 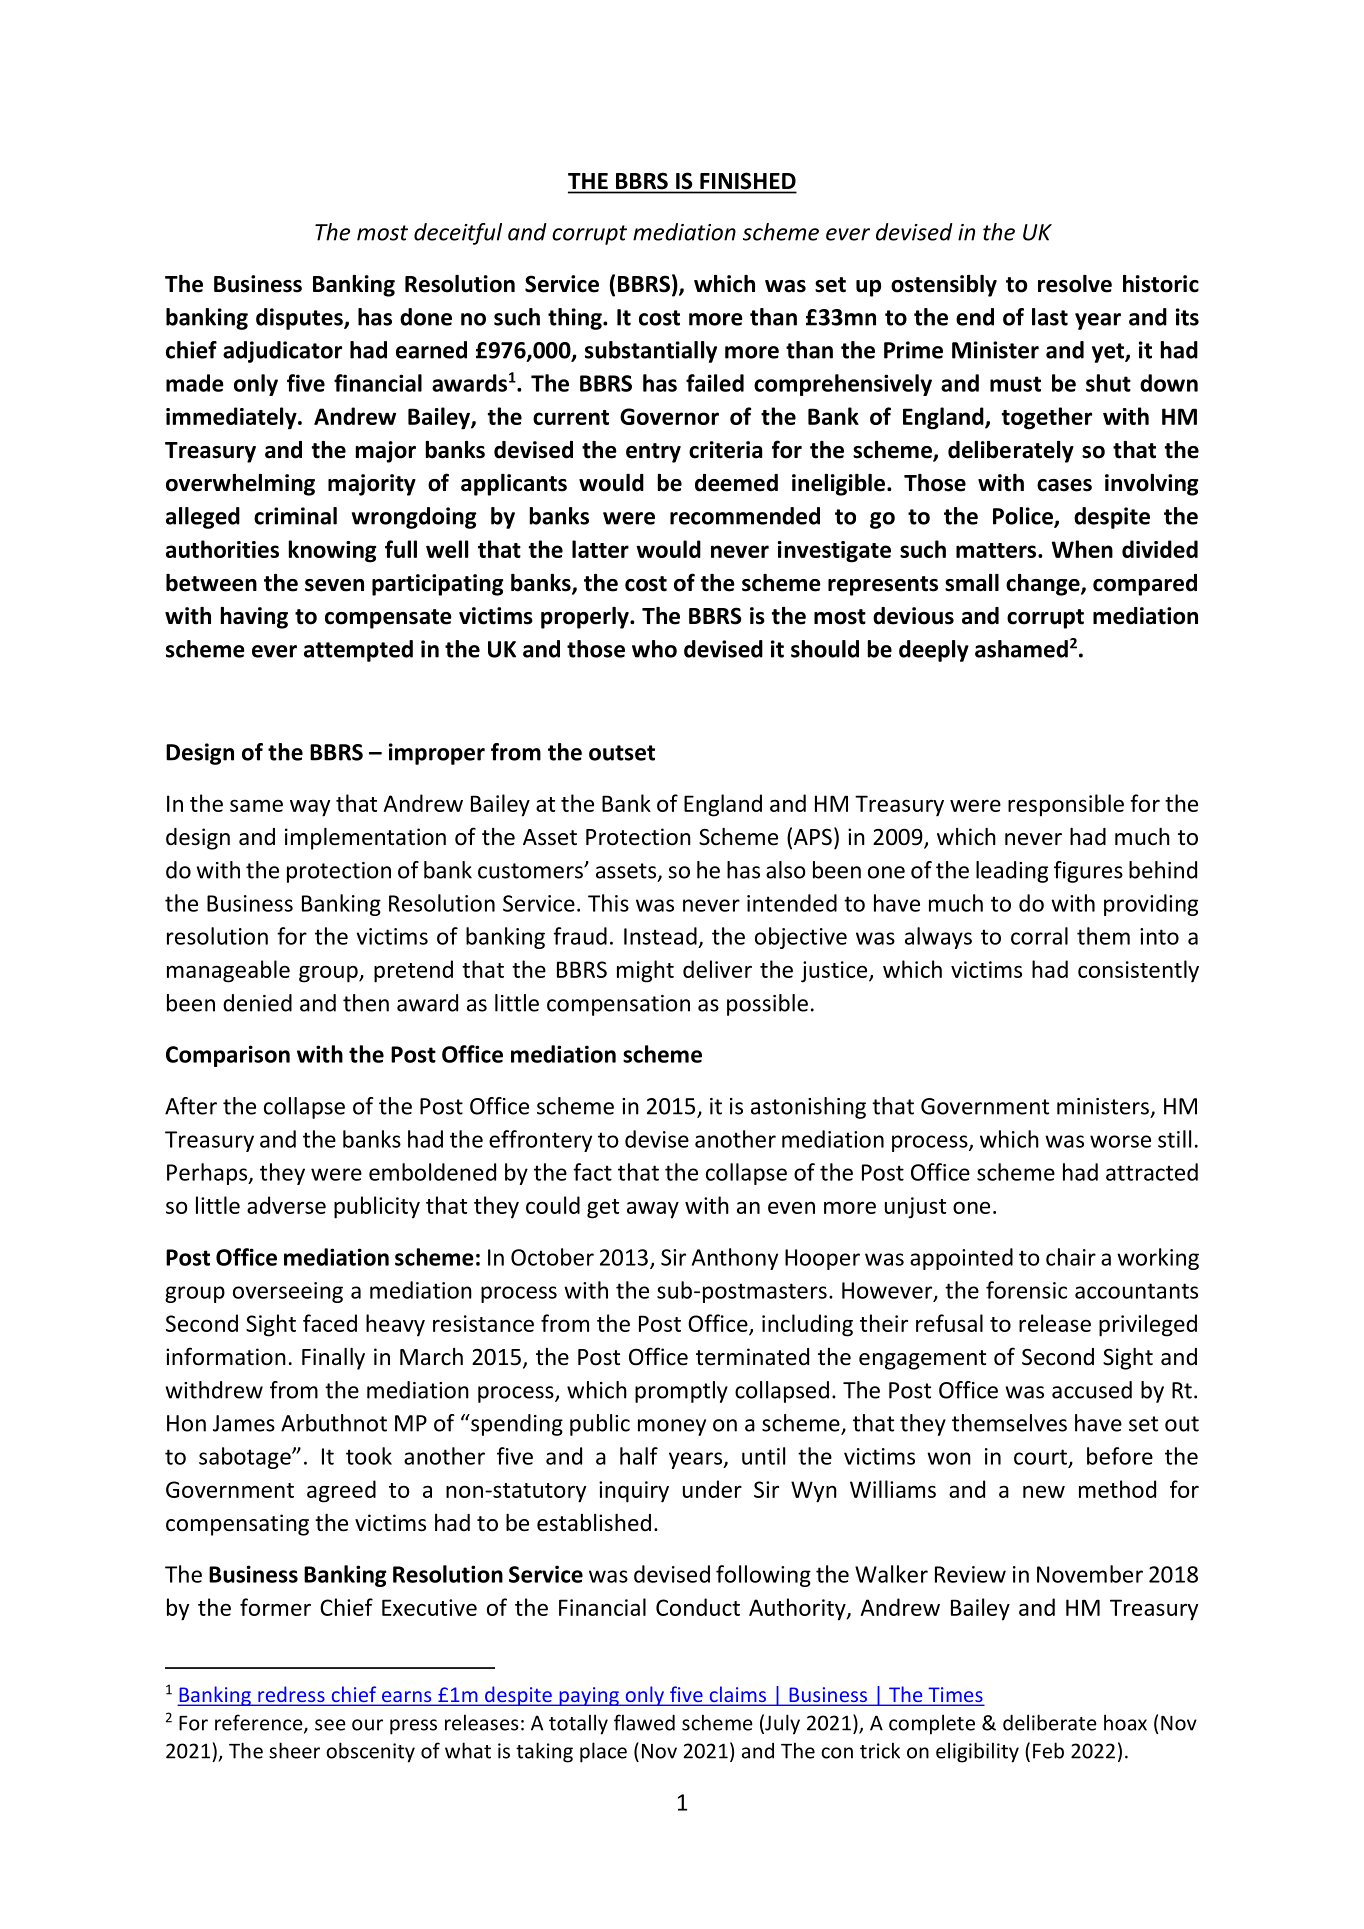 I want to click on redress, so click(x=291, y=1695).
